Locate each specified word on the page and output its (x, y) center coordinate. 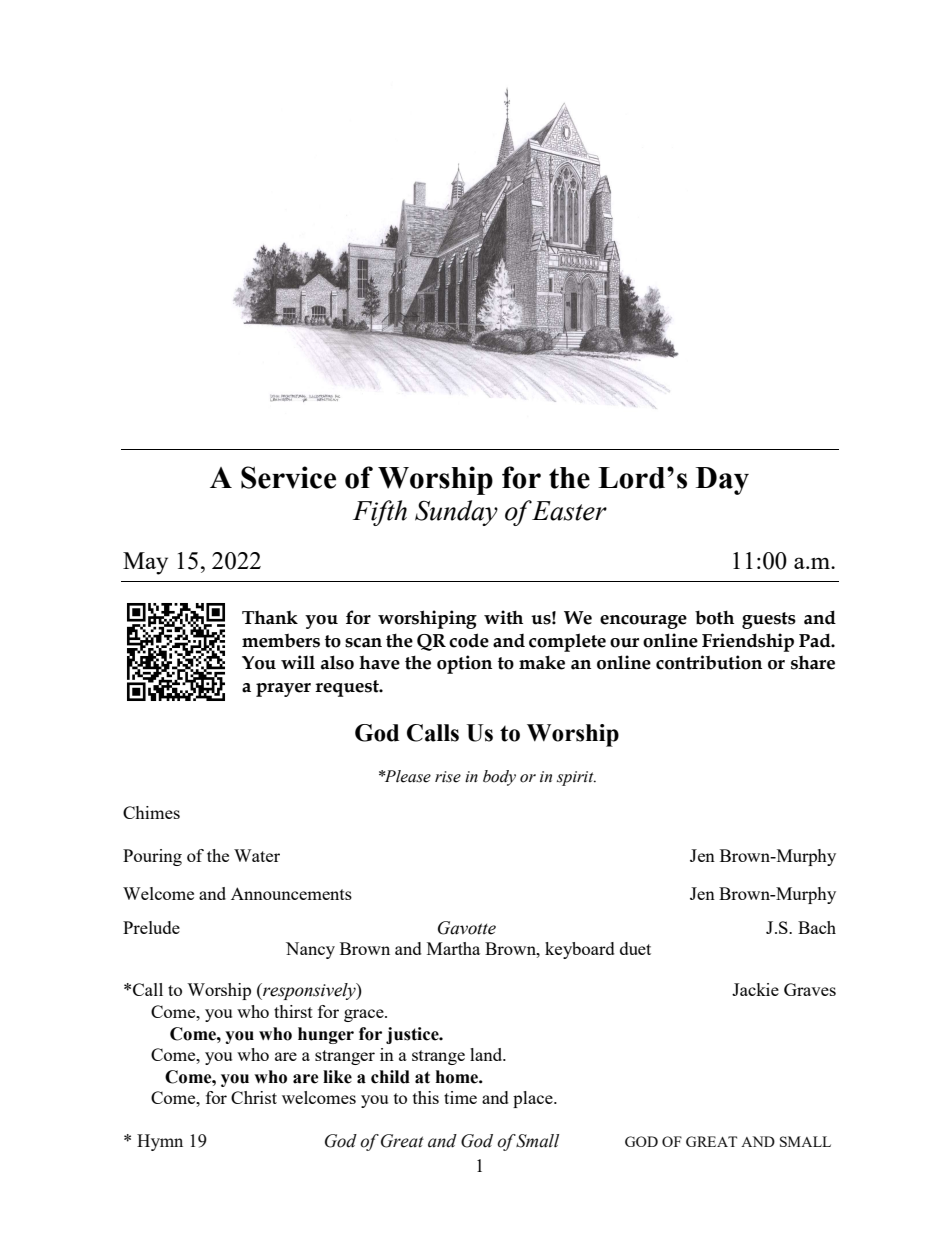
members (281, 640)
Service (288, 477)
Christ (254, 1097)
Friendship (748, 642)
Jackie (755, 989)
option (464, 664)
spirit (576, 778)
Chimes (151, 812)
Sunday (456, 513)
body (499, 778)
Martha (453, 948)
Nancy (310, 950)
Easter (569, 511)
